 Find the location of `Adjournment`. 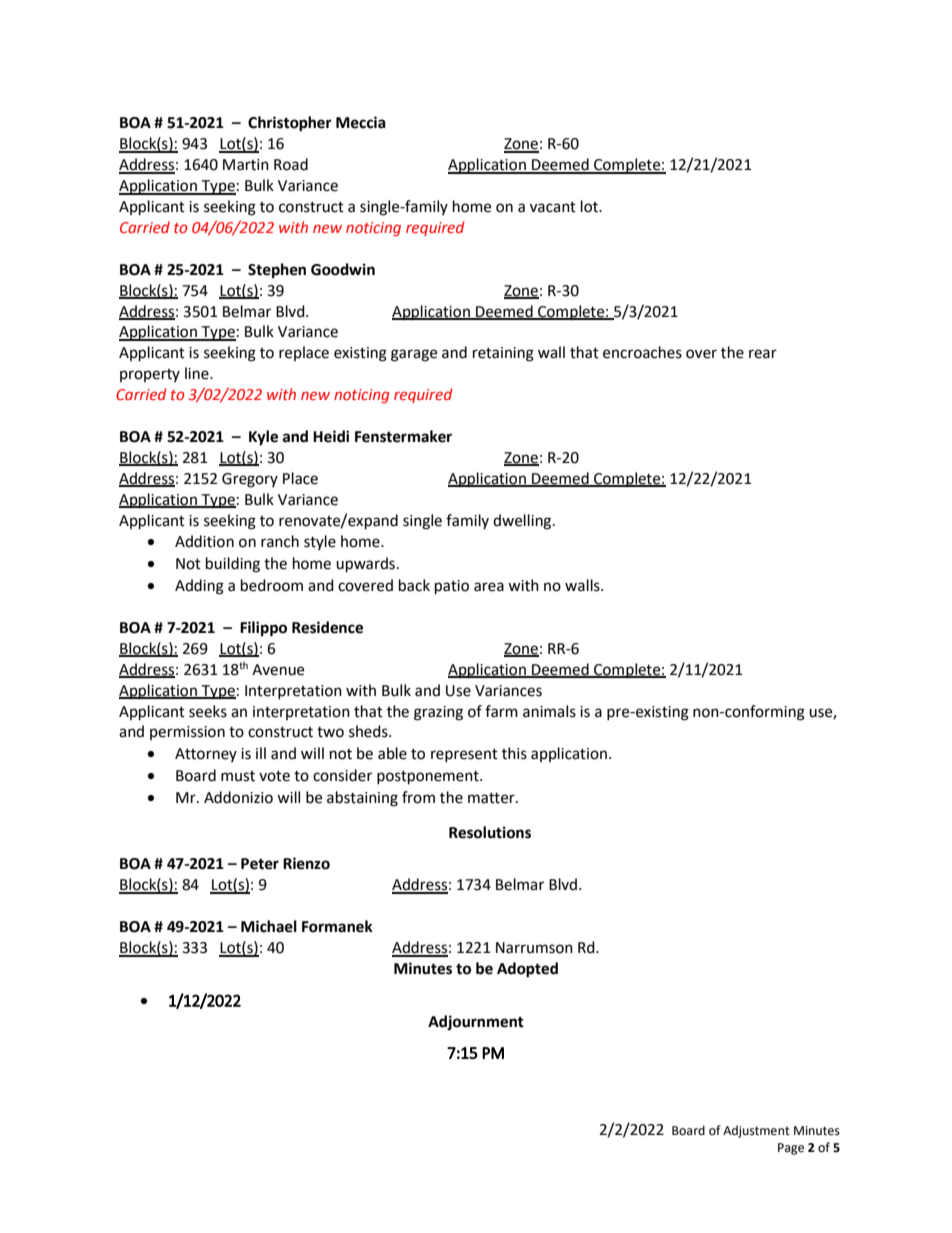

Adjournment is located at coordinates (476, 1022).
